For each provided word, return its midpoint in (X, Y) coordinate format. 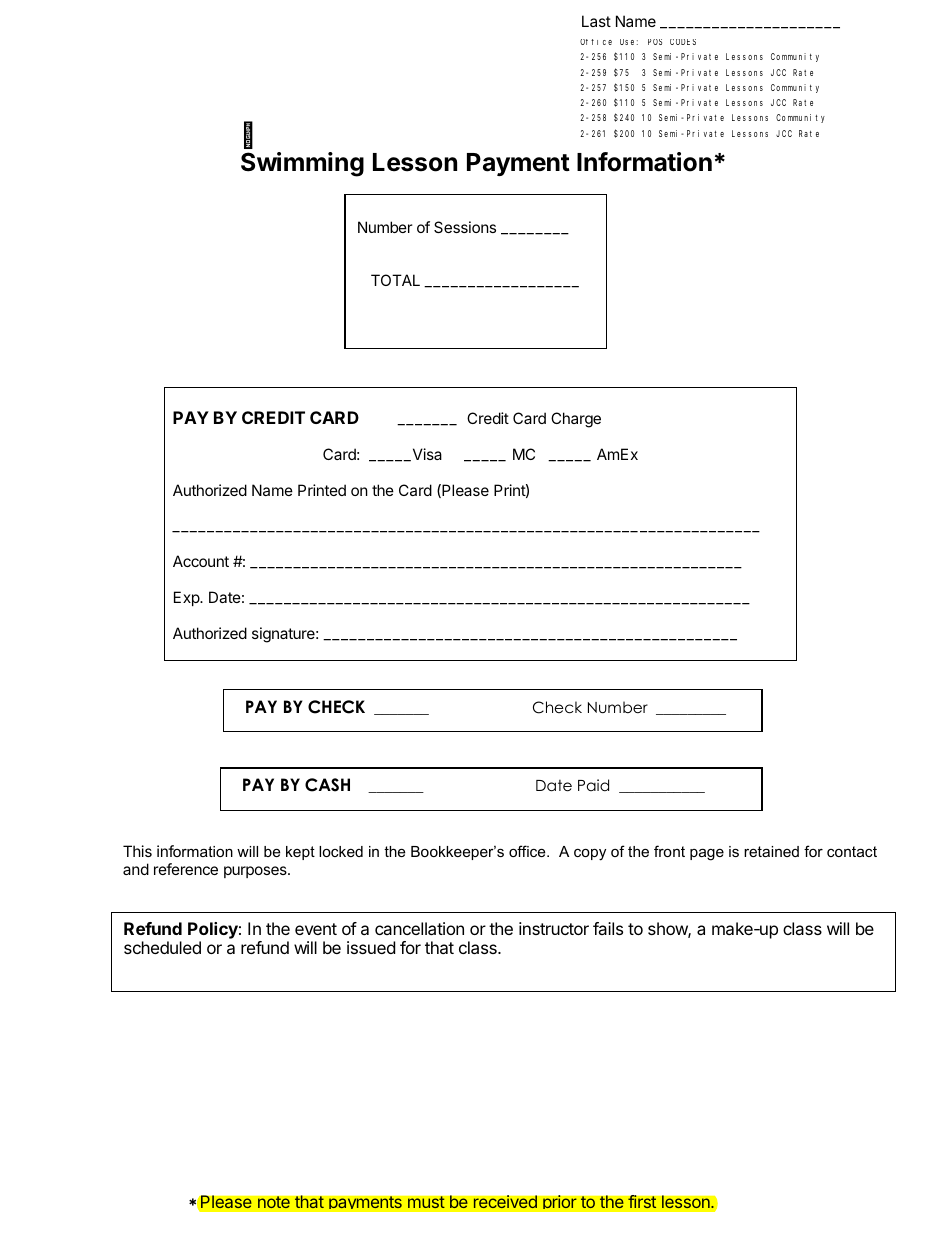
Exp (187, 598)
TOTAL (395, 280)
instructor (554, 928)
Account (201, 561)
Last (596, 21)
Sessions (465, 227)
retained (771, 851)
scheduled (162, 947)
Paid (593, 785)
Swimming (302, 164)
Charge (576, 420)
